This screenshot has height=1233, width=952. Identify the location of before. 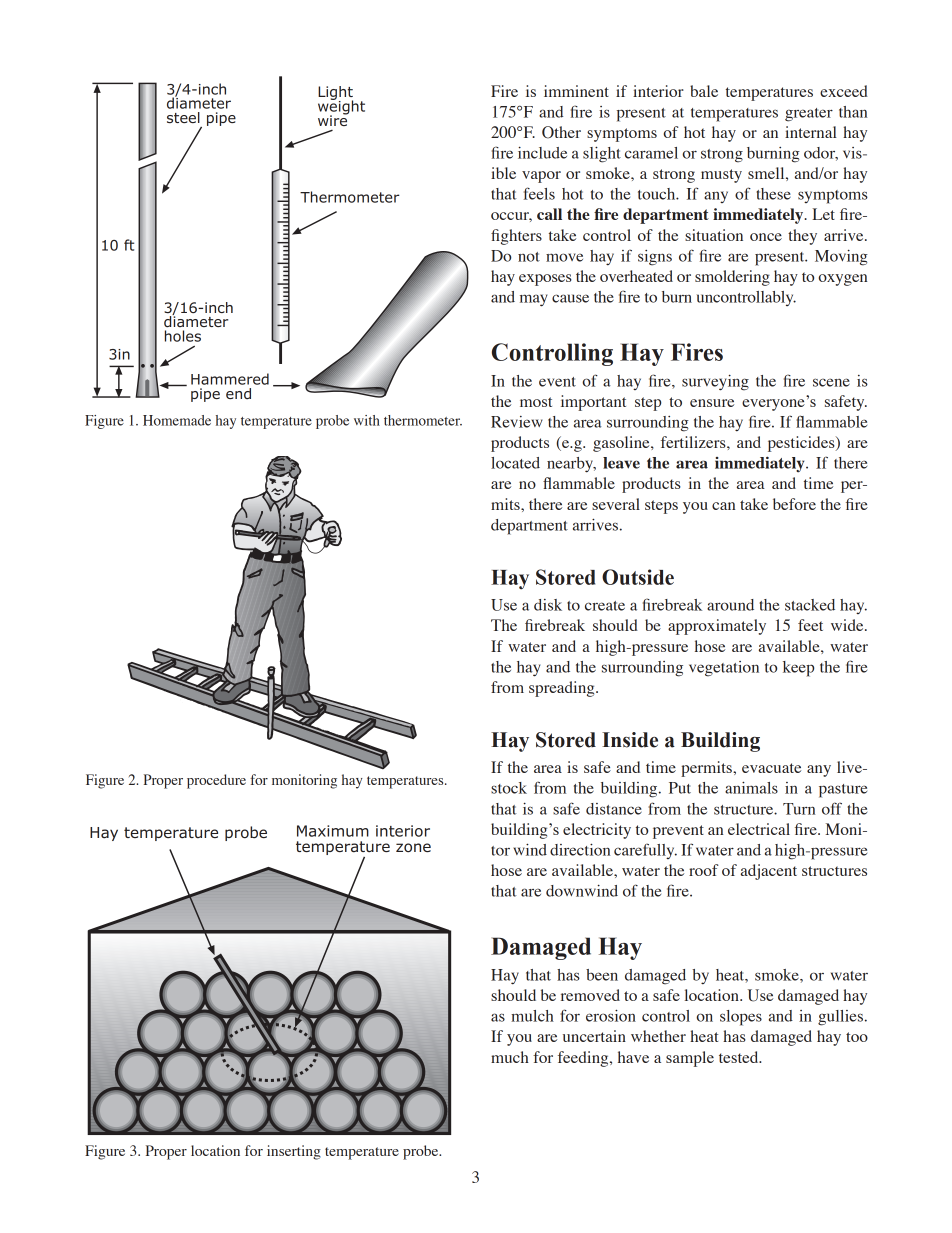
(794, 504).
